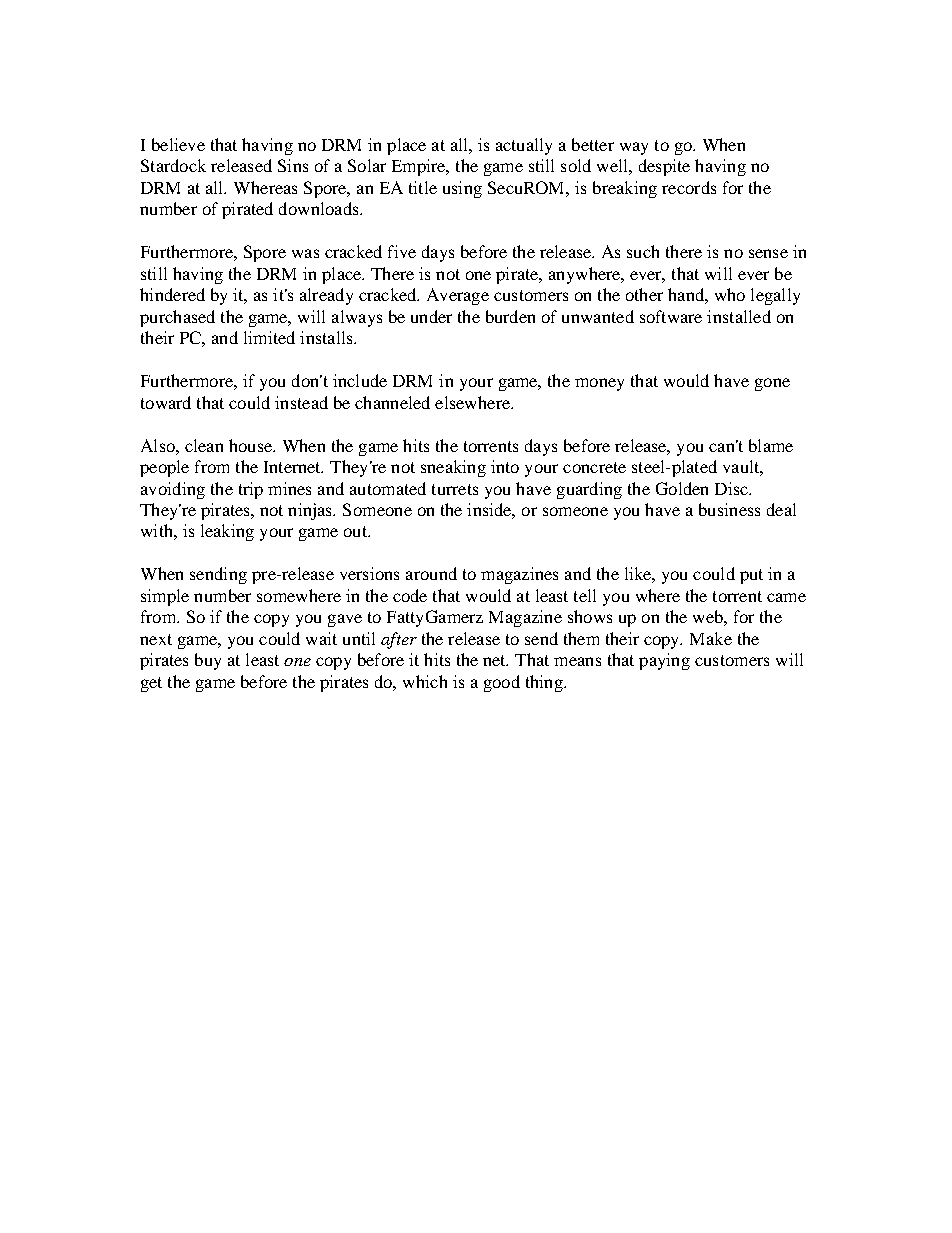 The width and height of the image is (952, 1233). Describe the element at coordinates (420, 167) in the image. I see `Empire` at that location.
